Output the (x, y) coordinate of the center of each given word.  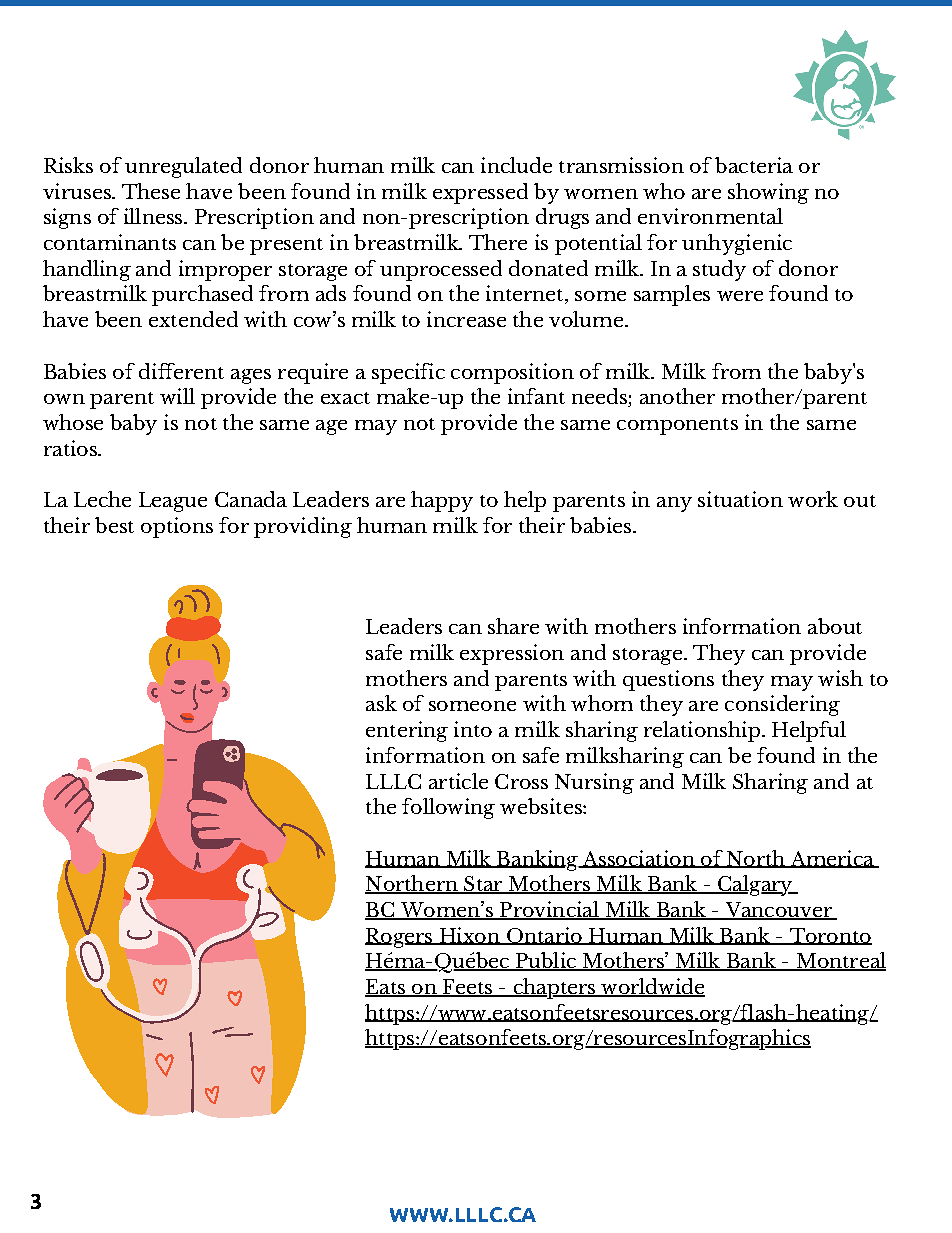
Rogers (400, 938)
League (173, 502)
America (832, 859)
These (151, 191)
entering (407, 731)
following (448, 808)
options (177, 527)
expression (512, 654)
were (740, 296)
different (181, 371)
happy (442, 501)
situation (740, 499)
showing (768, 193)
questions (668, 680)
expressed (480, 193)
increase (466, 319)
